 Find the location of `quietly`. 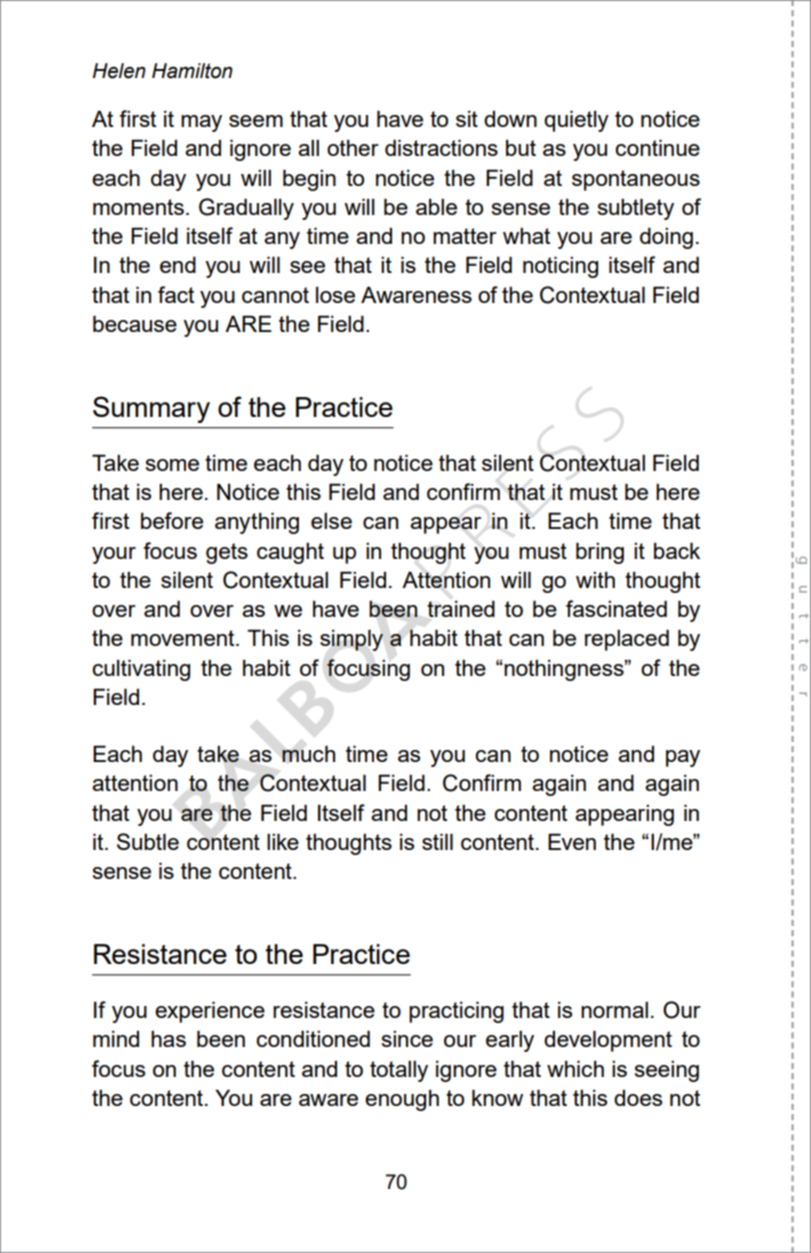

quietly is located at coordinates (576, 121).
